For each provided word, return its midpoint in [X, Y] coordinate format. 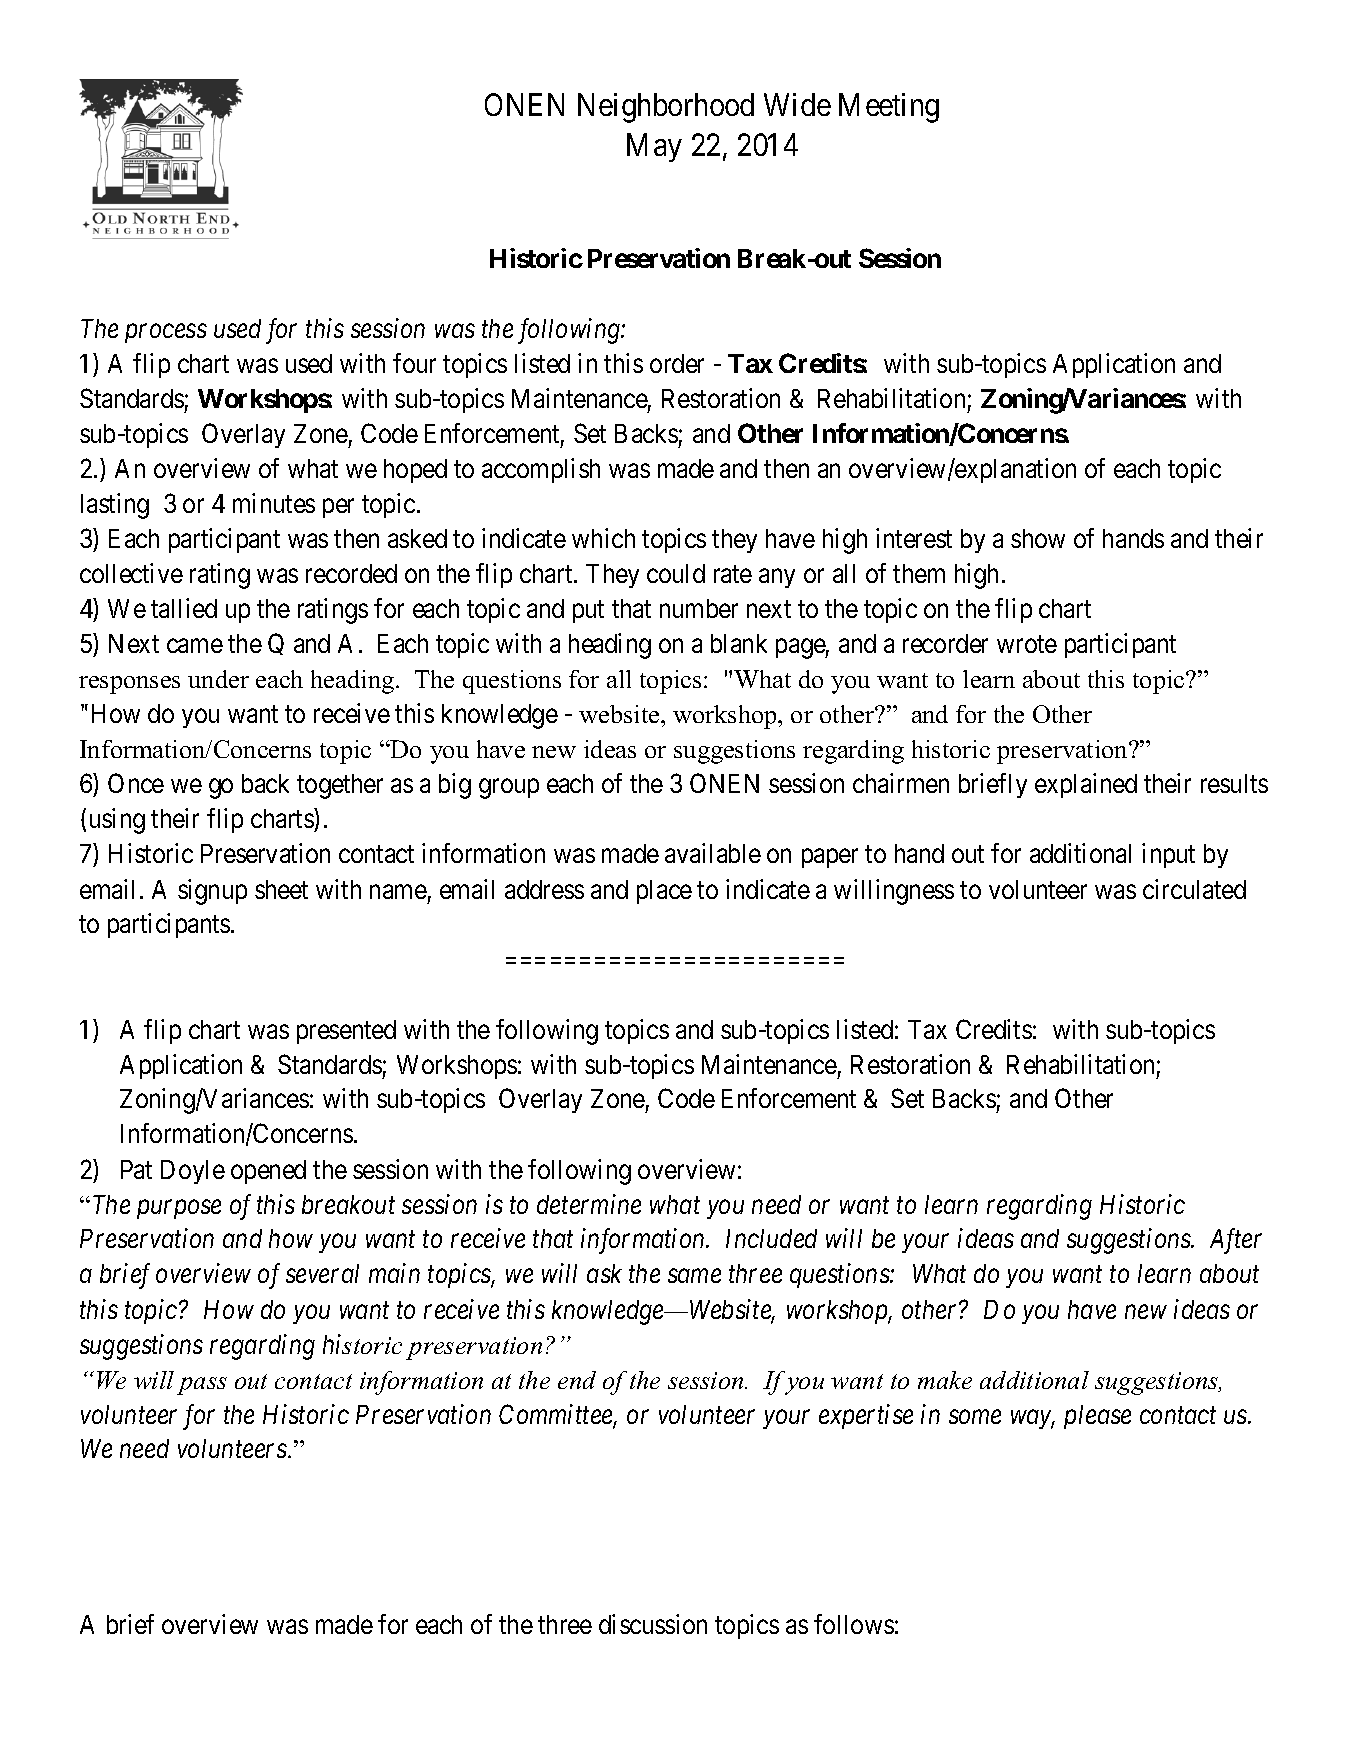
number [699, 608]
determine [589, 1204]
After [1236, 1241]
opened [268, 1172]
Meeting [889, 108]
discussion [653, 1624]
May [654, 148]
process [166, 334]
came [195, 646]
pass [202, 1386]
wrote [1027, 644]
